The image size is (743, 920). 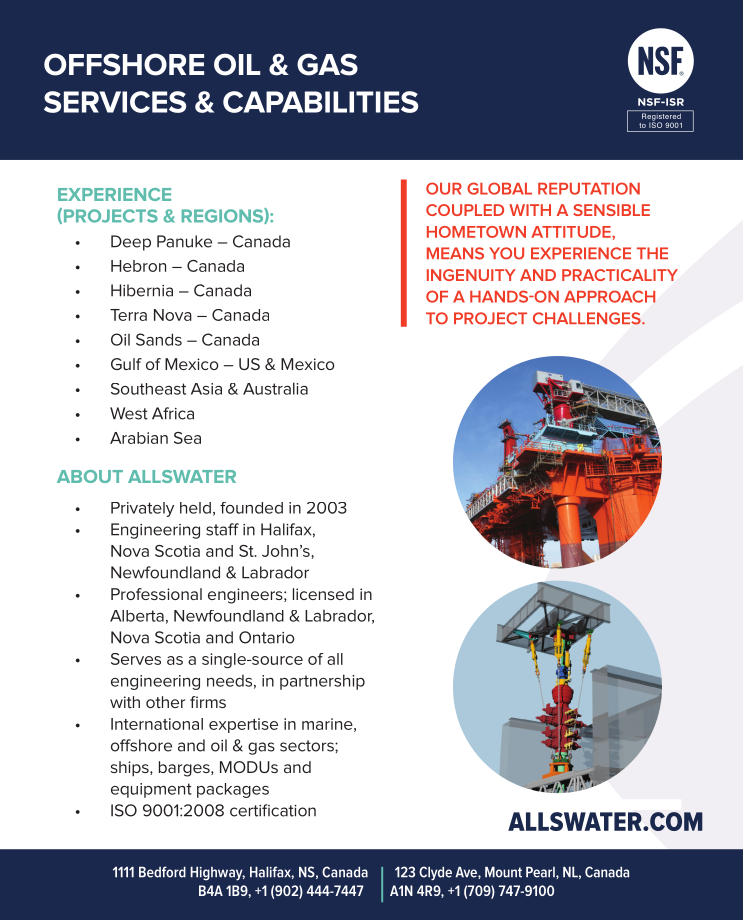 I want to click on CAPABILITIES, so click(x=320, y=102).
